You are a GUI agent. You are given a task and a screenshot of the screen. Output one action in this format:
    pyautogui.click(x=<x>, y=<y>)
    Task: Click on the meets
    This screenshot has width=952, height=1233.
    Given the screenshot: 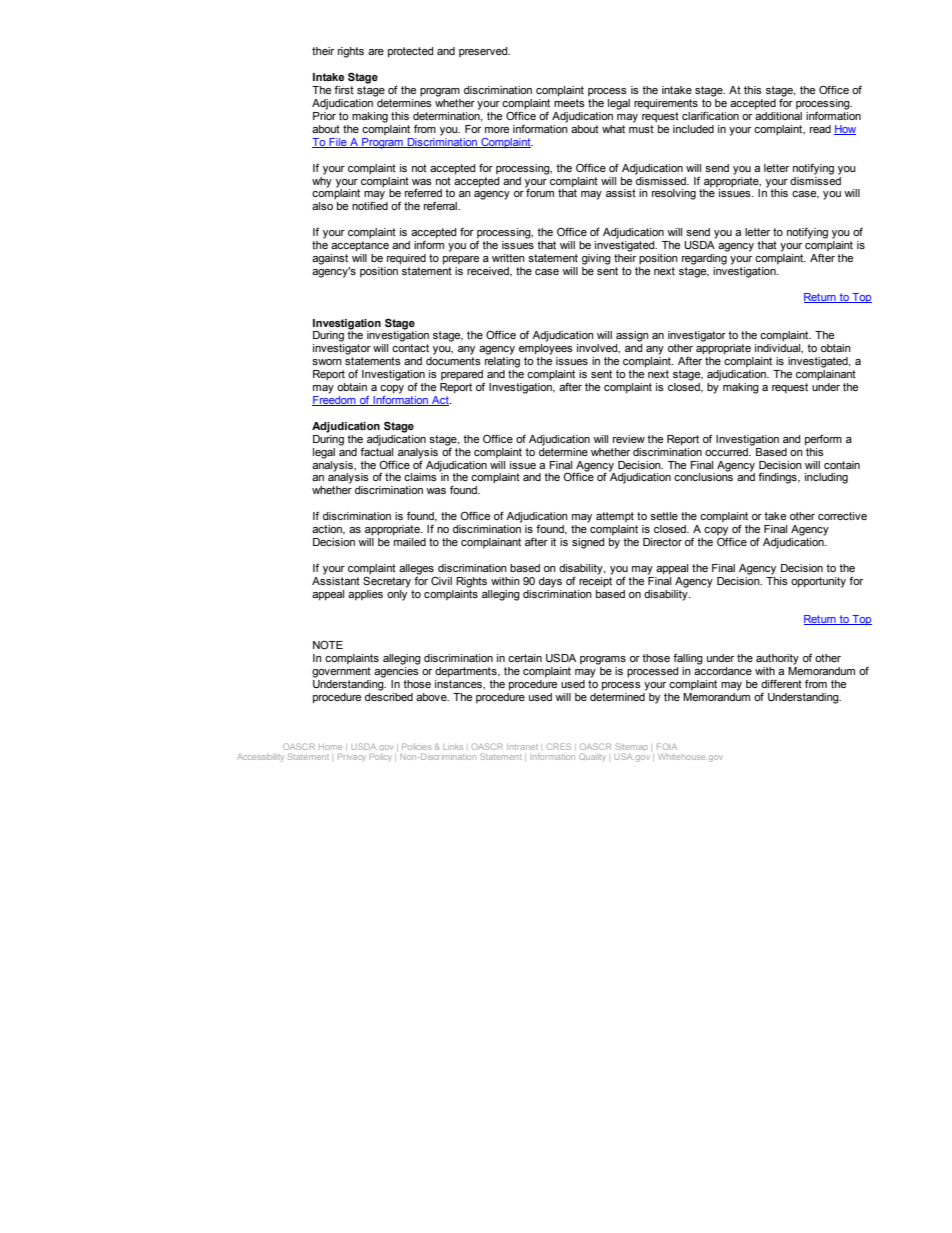 What is the action you would take?
    pyautogui.click(x=569, y=103)
